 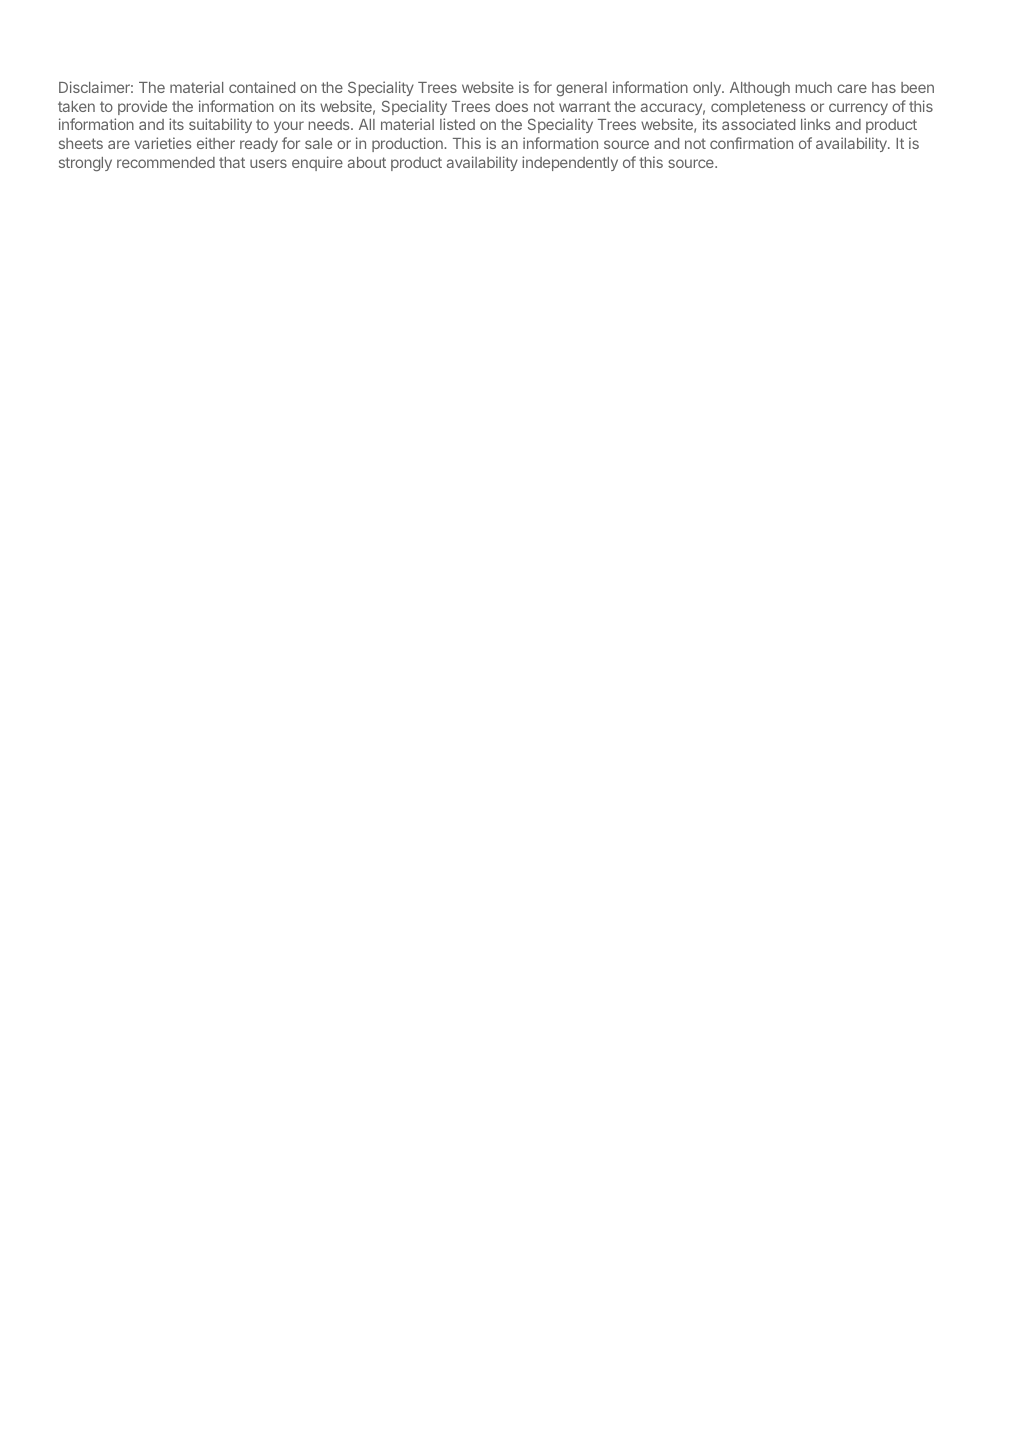 What do you see at coordinates (858, 109) in the screenshot?
I see `currency` at bounding box center [858, 109].
